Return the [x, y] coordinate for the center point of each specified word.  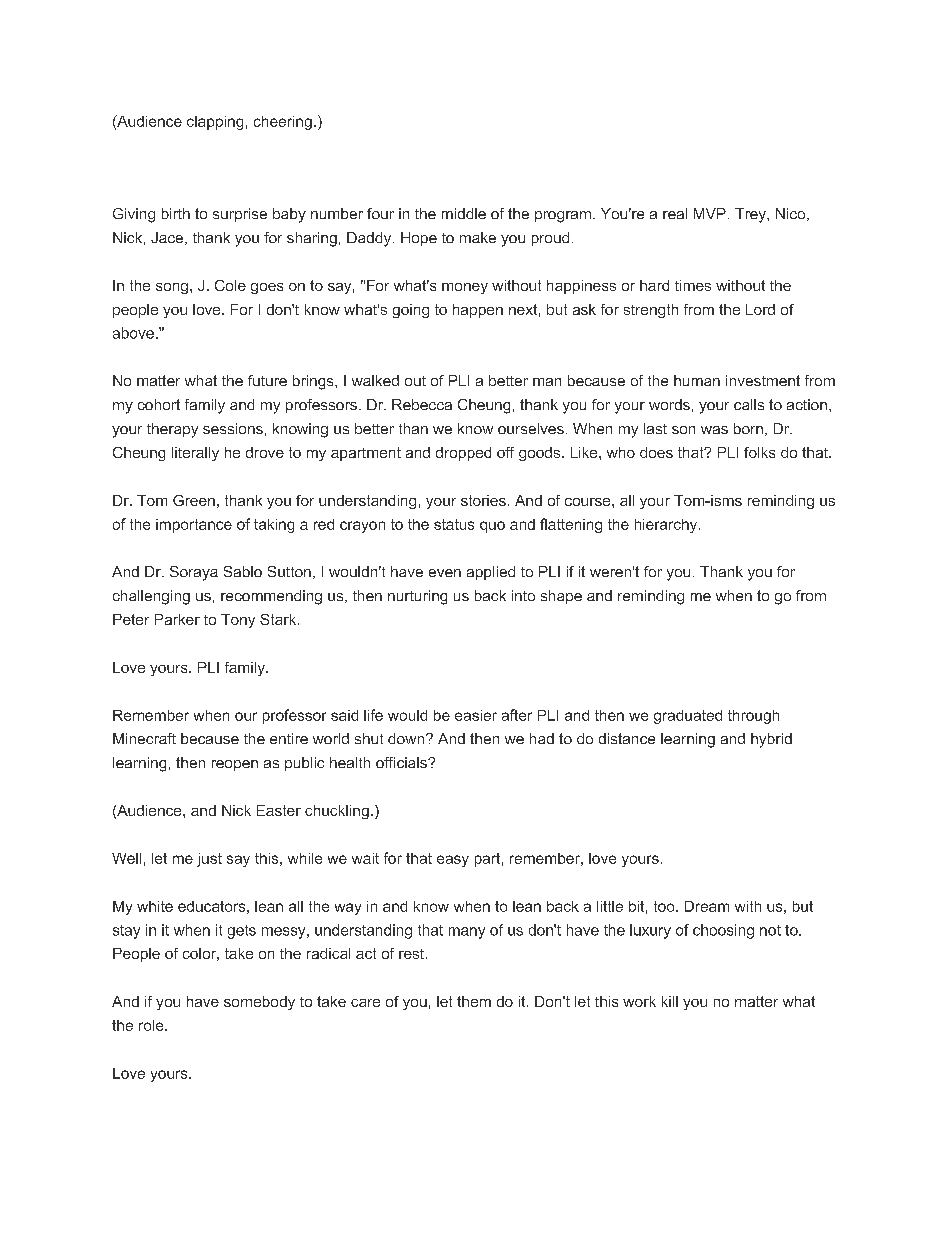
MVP [710, 213]
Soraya [194, 573]
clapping [215, 123]
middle [464, 213]
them [474, 1001]
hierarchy [667, 526]
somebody [259, 1003]
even [445, 573]
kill [670, 1001]
